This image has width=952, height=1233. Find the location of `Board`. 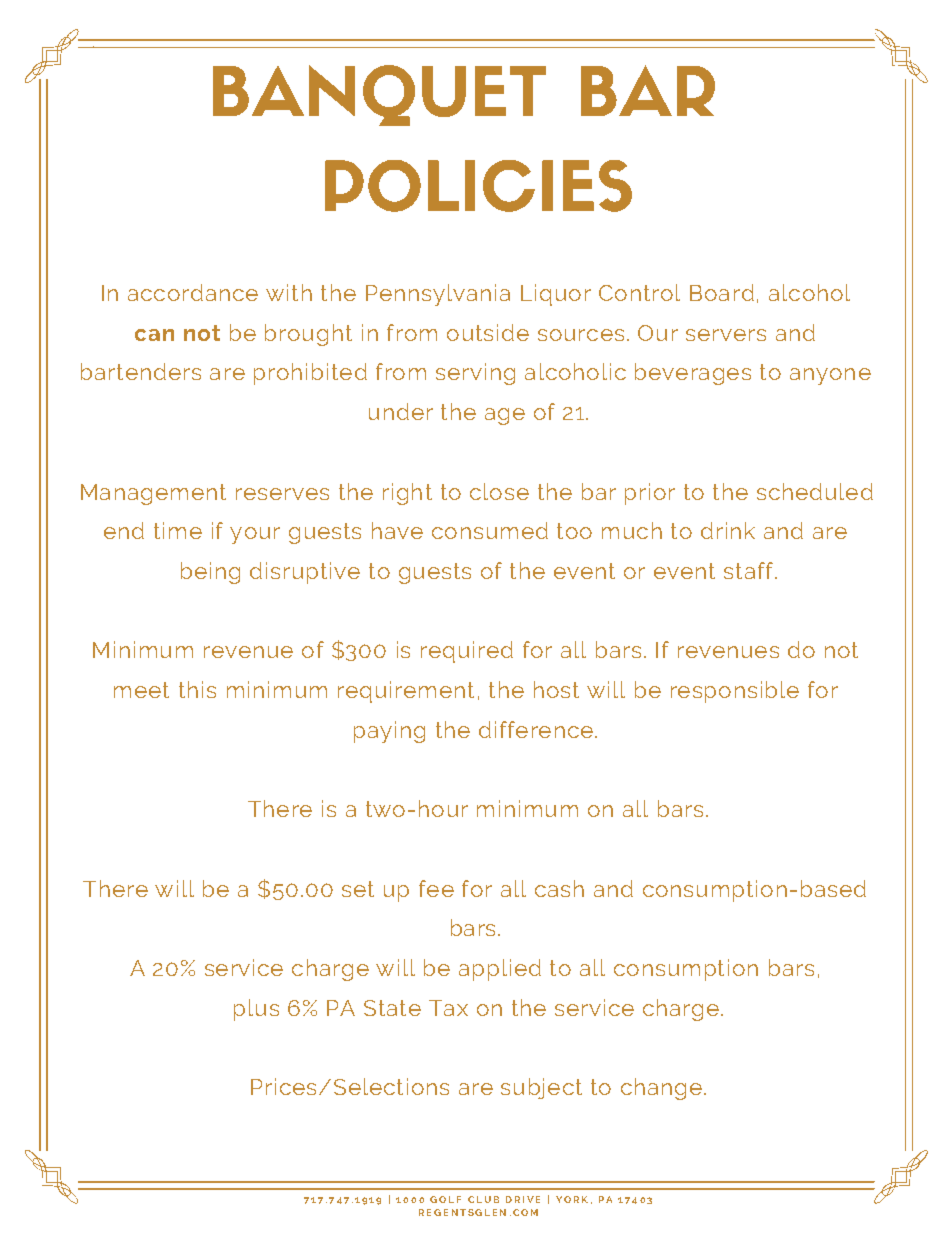

Board is located at coordinates (722, 292).
